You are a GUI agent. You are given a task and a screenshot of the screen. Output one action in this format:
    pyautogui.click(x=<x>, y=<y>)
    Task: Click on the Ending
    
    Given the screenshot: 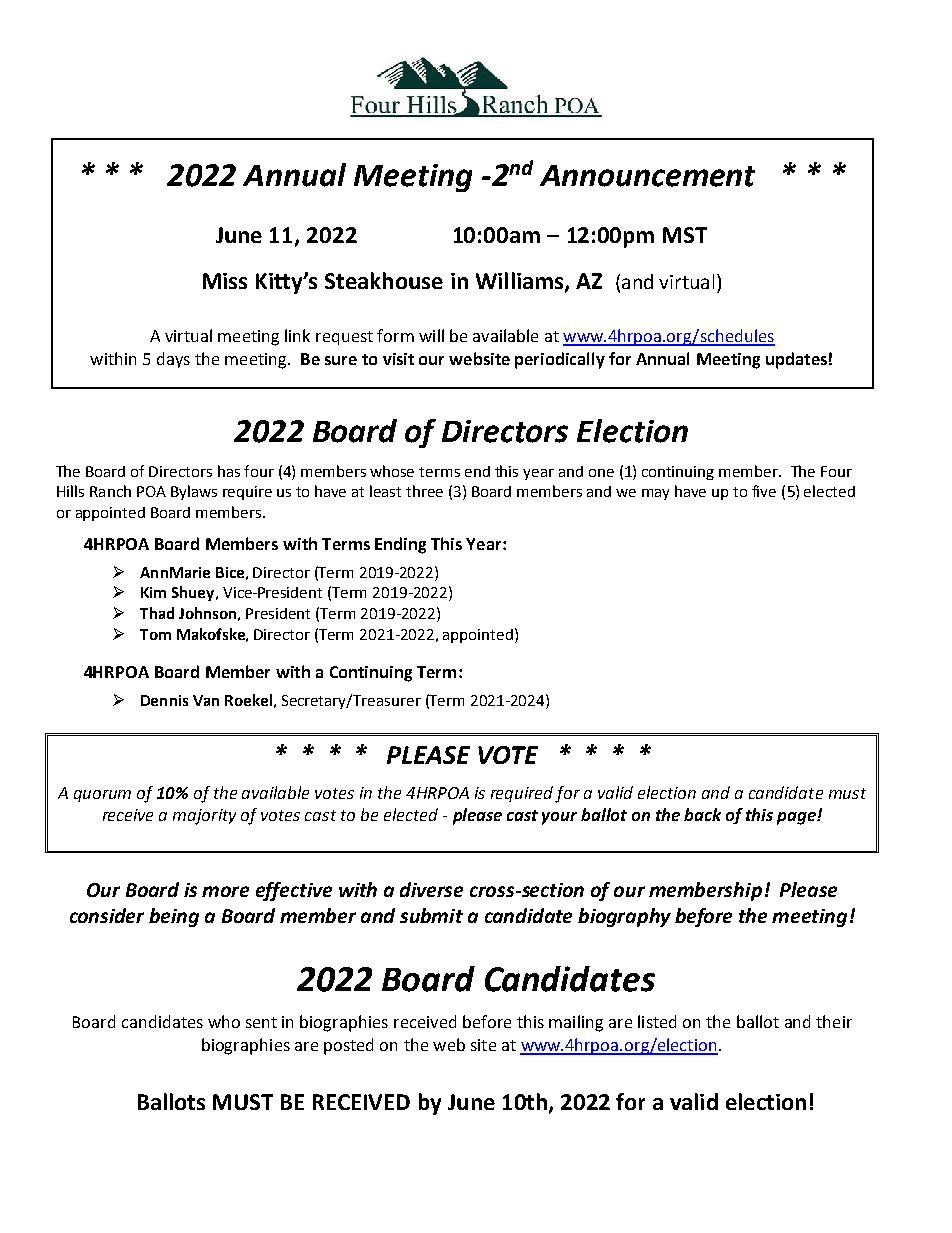 What is the action you would take?
    pyautogui.click(x=400, y=545)
